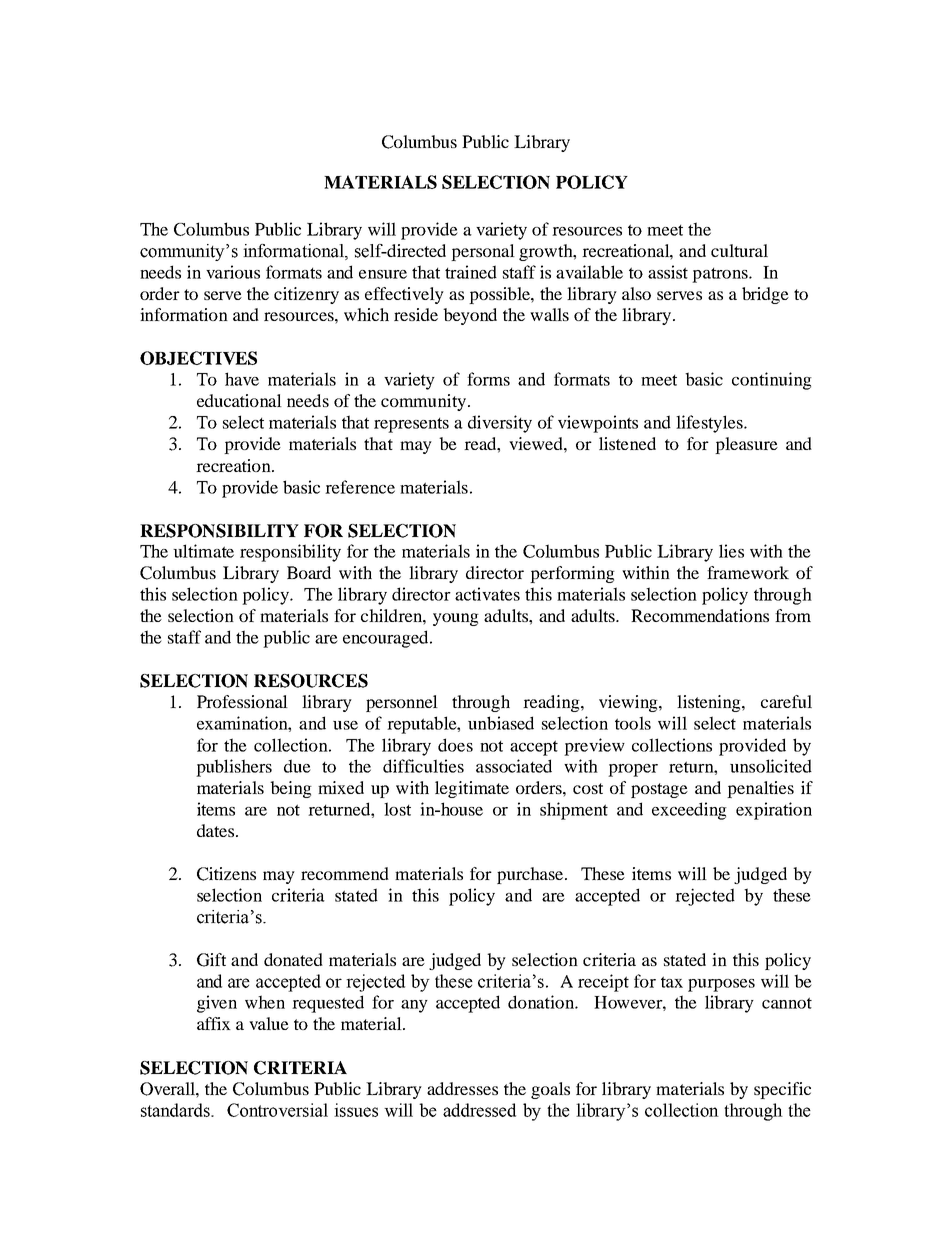  I want to click on listening, so click(710, 703).
